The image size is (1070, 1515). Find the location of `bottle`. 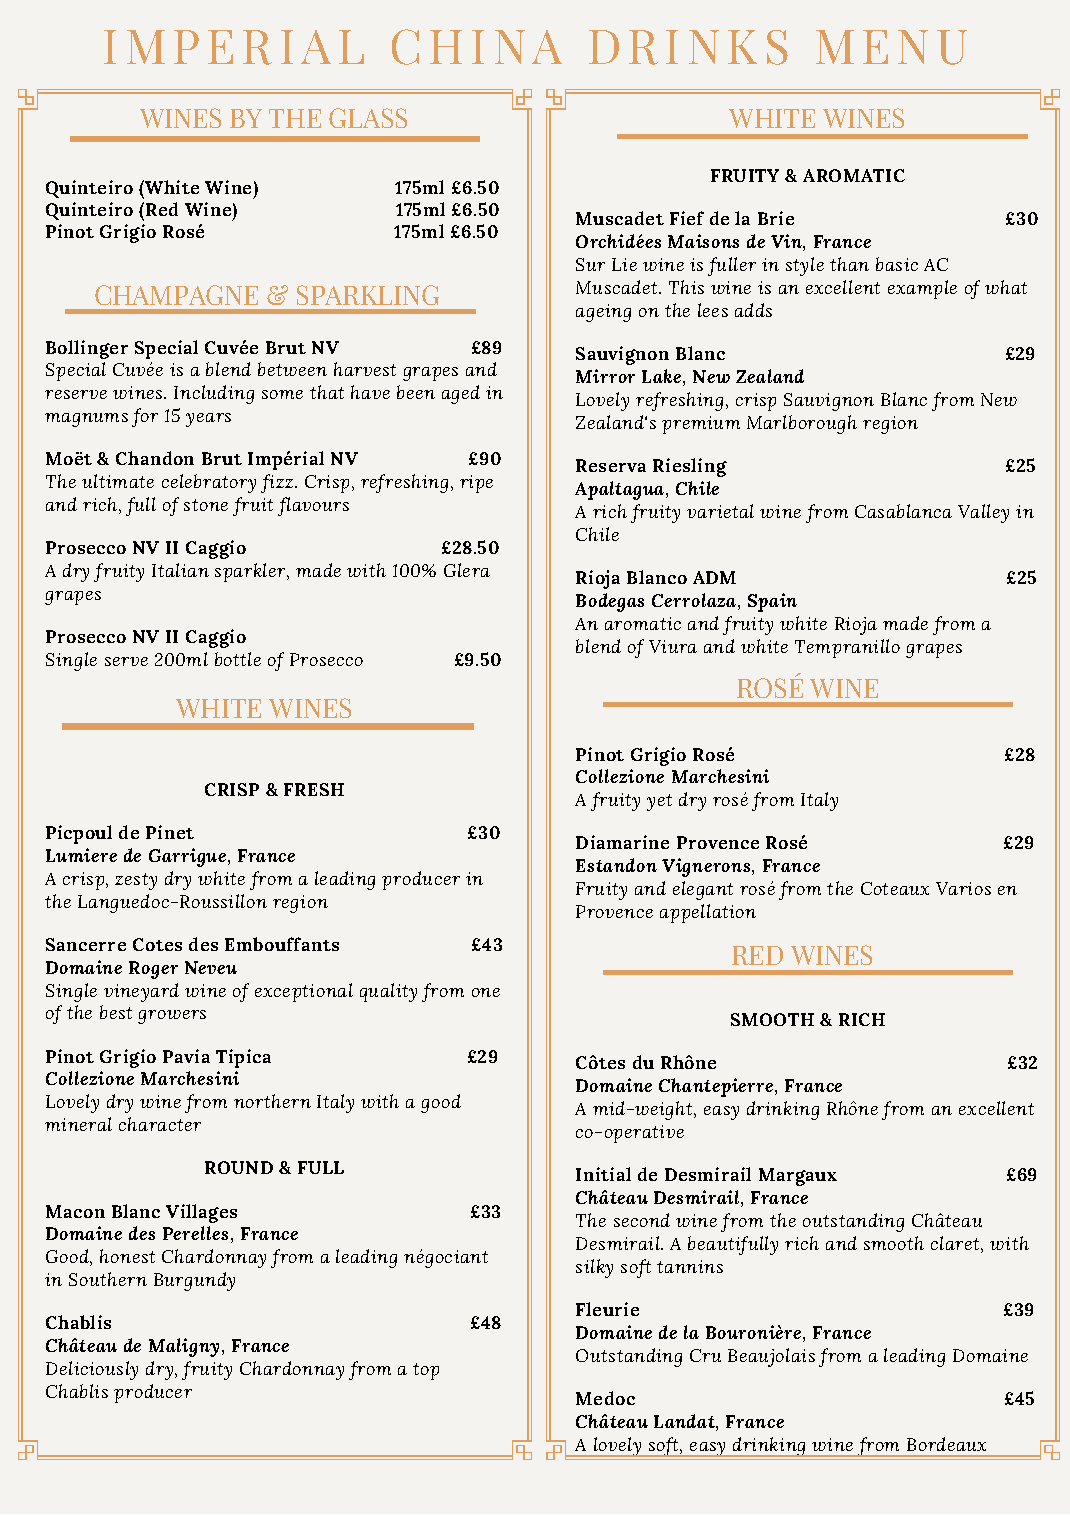

bottle is located at coordinates (238, 659).
